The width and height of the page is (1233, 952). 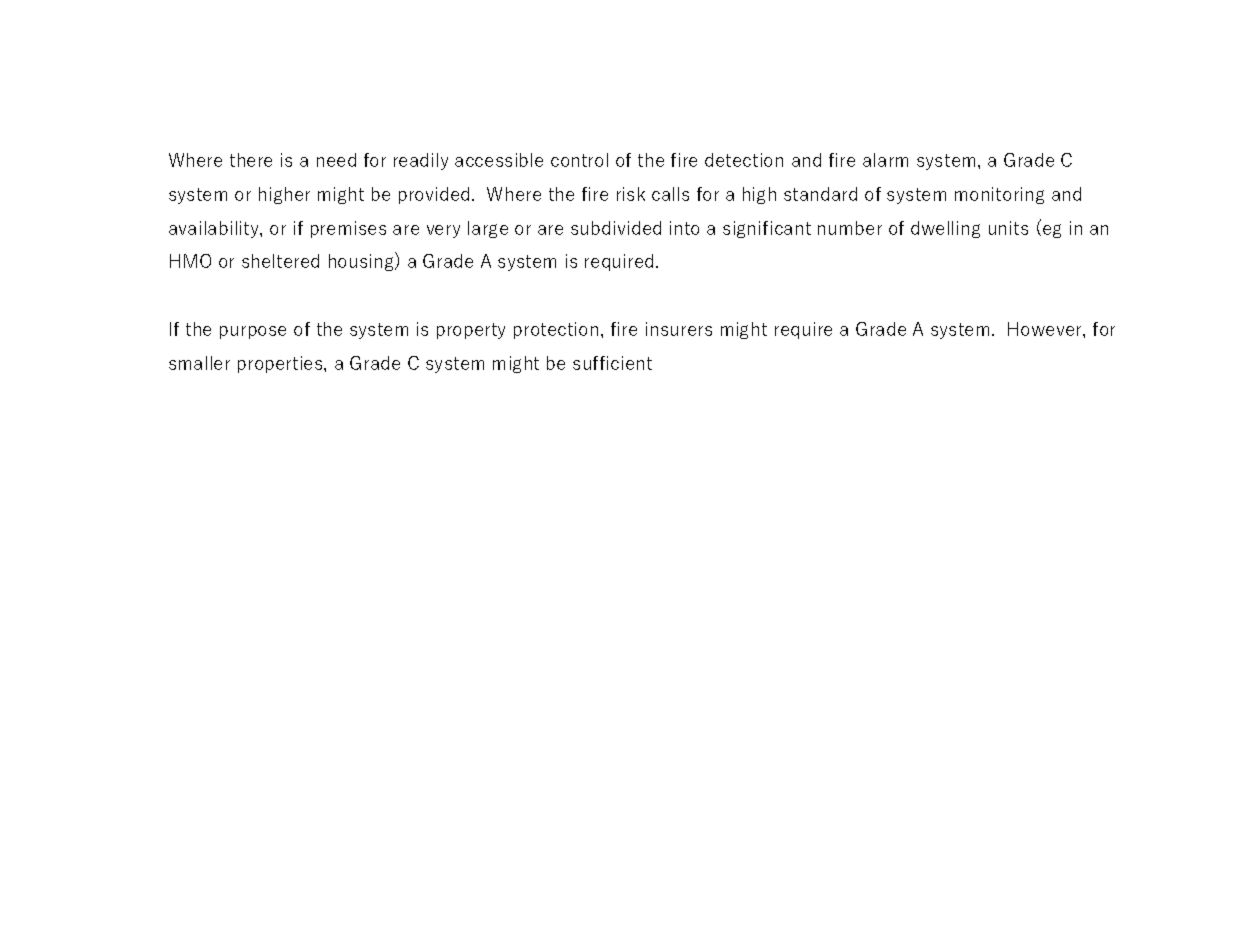 What do you see at coordinates (280, 261) in the page?
I see `sheltered` at bounding box center [280, 261].
